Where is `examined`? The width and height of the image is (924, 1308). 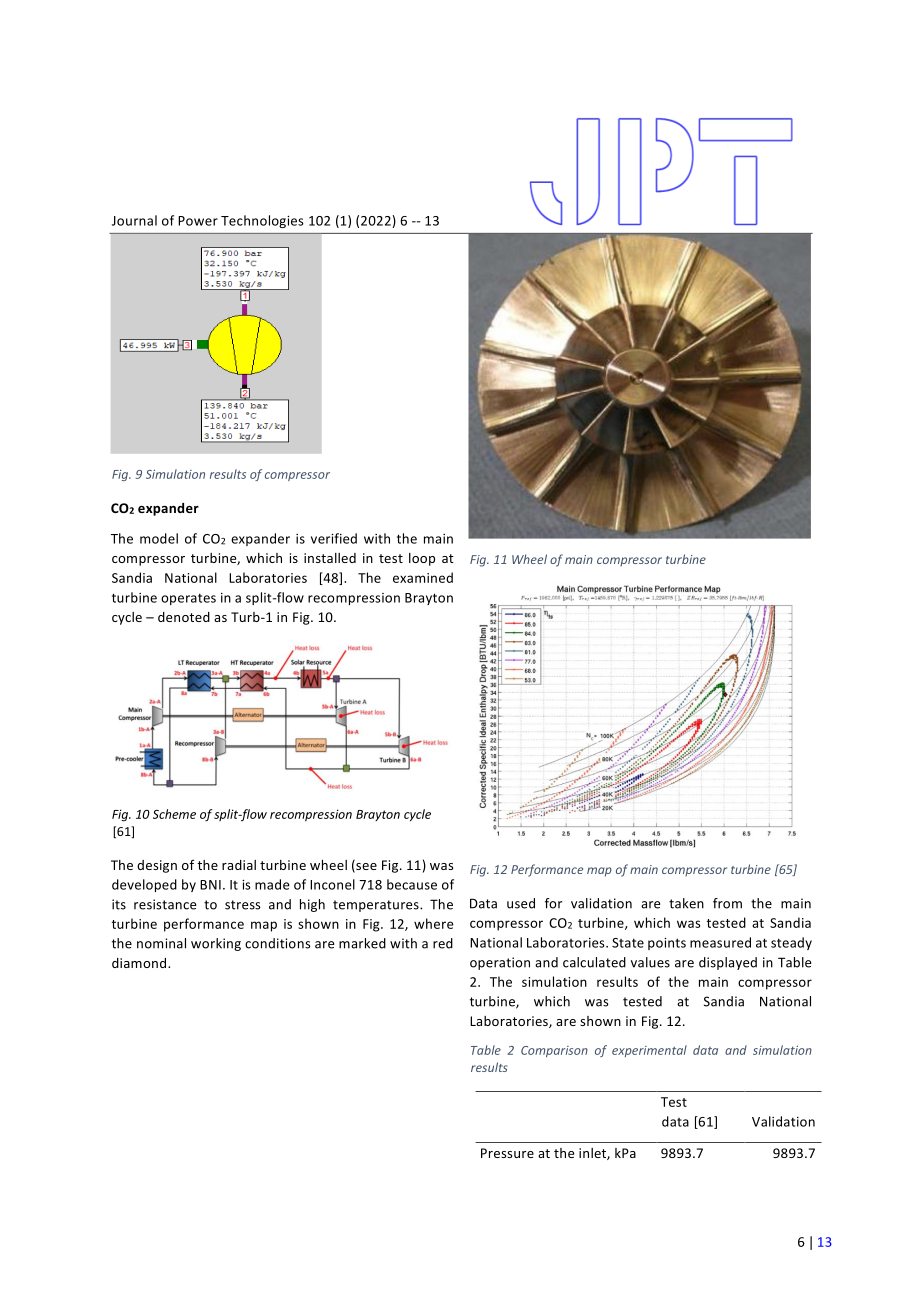 examined is located at coordinates (423, 577).
